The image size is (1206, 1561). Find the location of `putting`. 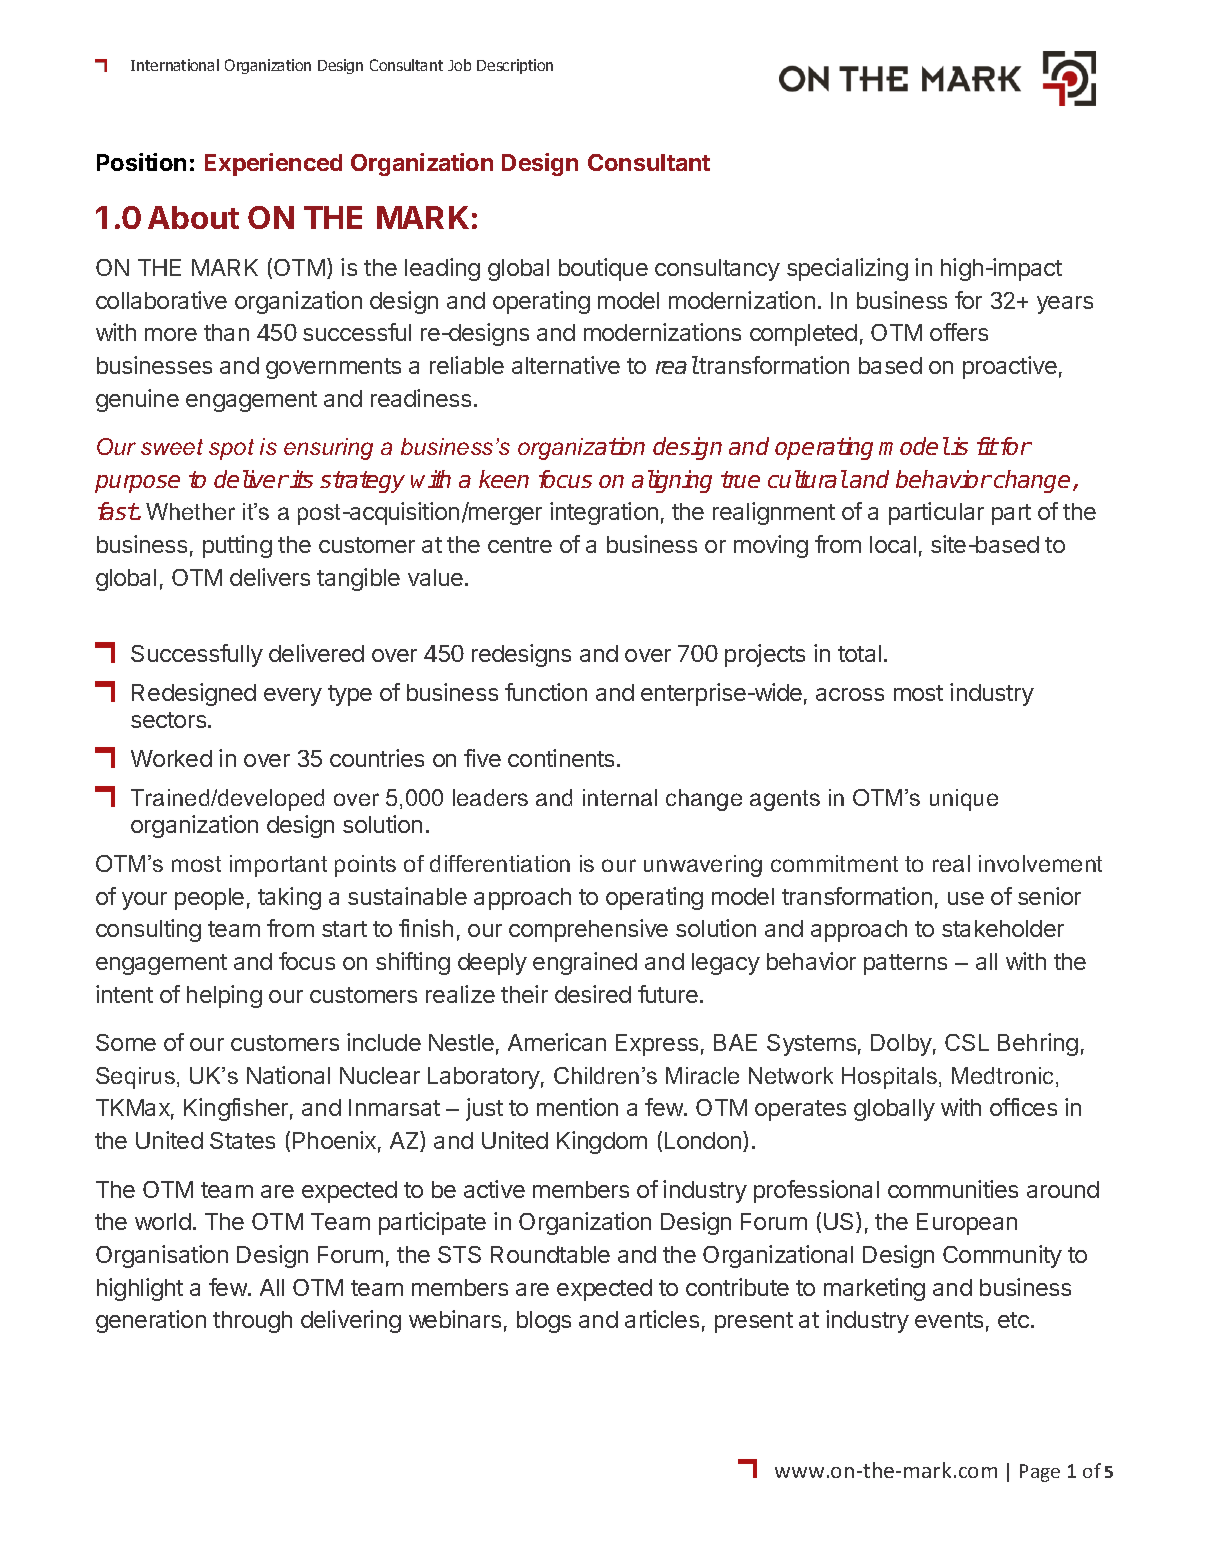

putting is located at coordinates (237, 546).
